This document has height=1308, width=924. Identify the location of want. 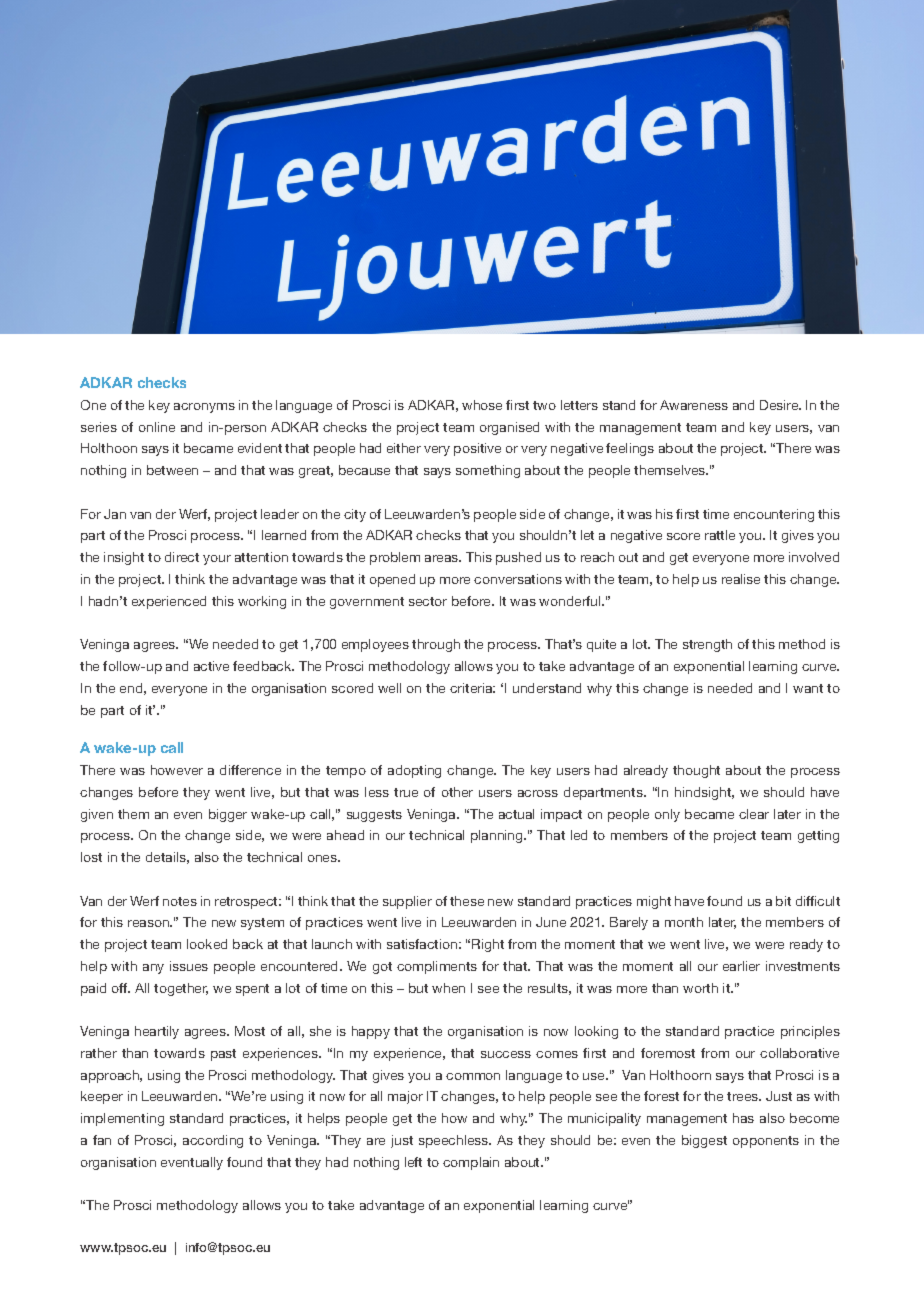
(808, 688).
